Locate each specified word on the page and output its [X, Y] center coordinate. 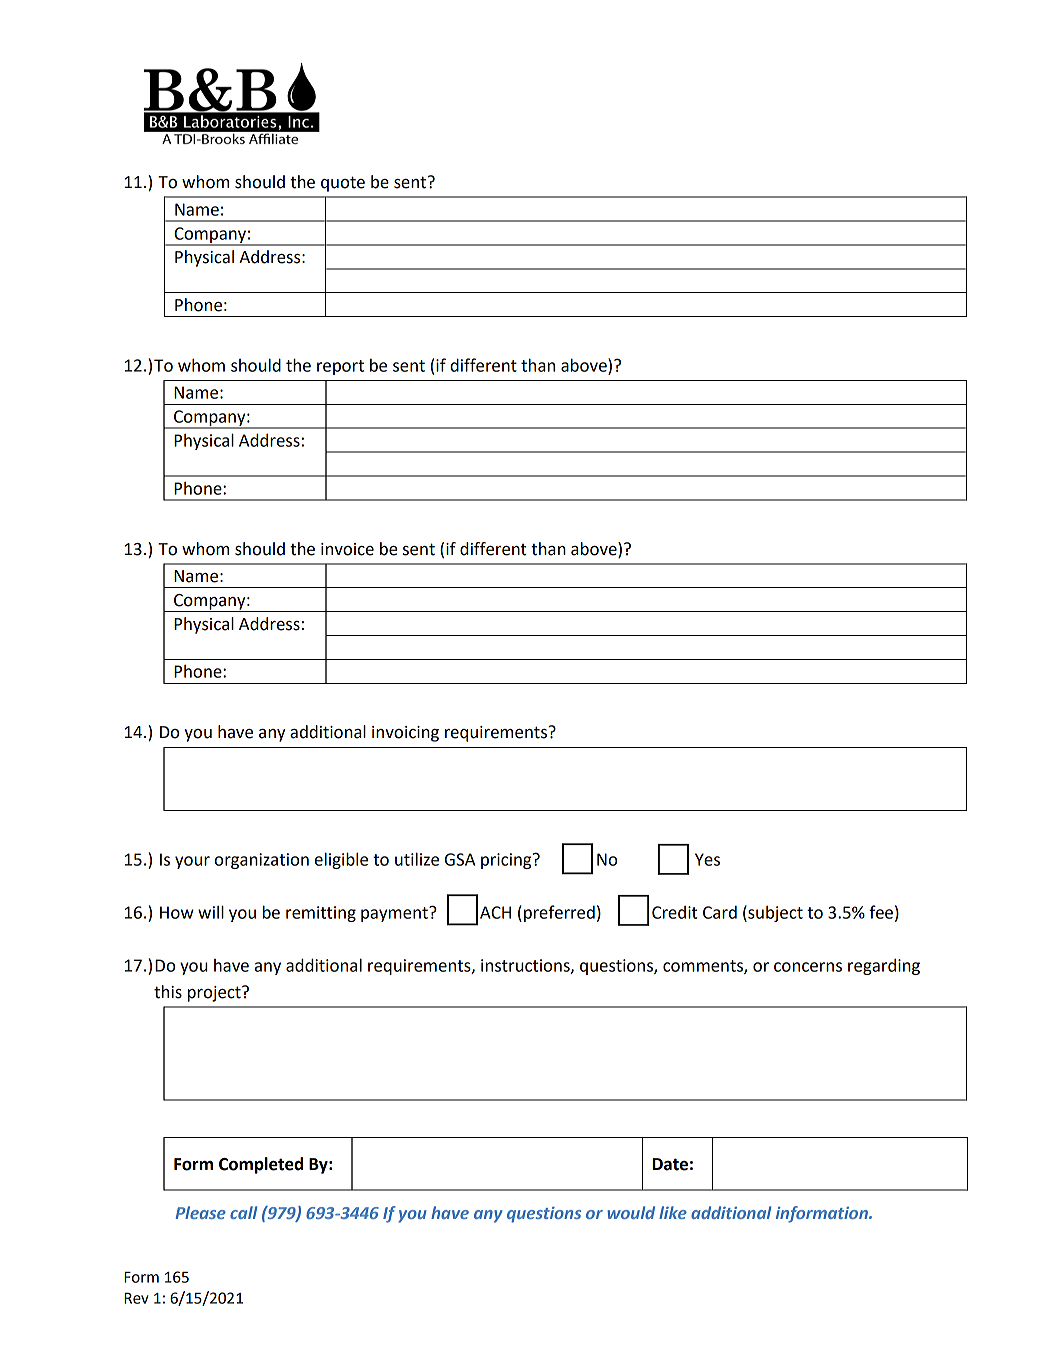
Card [720, 912]
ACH [495, 912]
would [631, 1212]
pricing [507, 861]
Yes [707, 859]
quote [343, 184]
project [215, 994]
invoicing [405, 734]
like [673, 1212]
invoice [347, 549]
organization [262, 861]
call [243, 1212]
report [340, 367]
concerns [808, 967]
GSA [460, 859]
